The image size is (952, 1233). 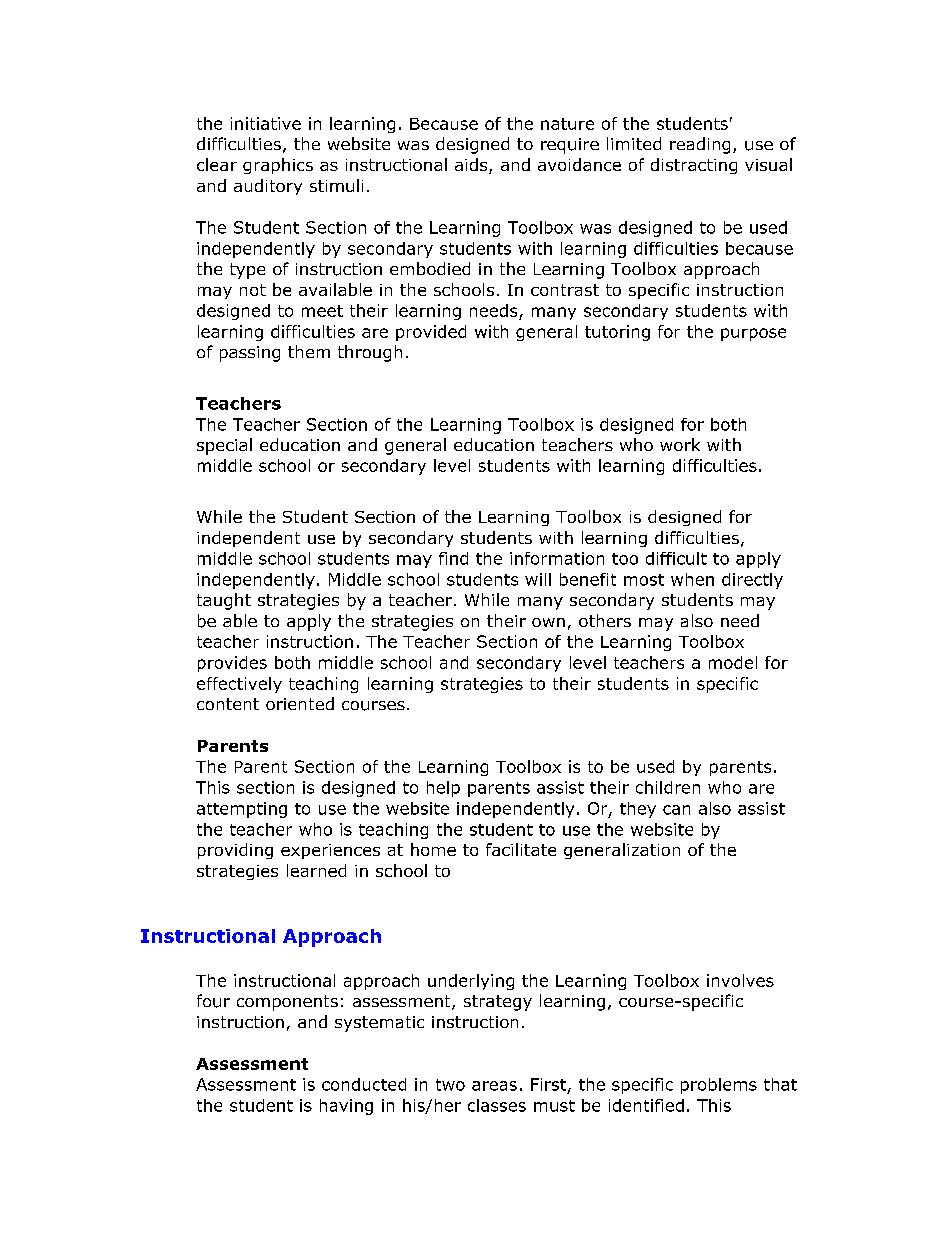 I want to click on attempting, so click(x=242, y=810).
